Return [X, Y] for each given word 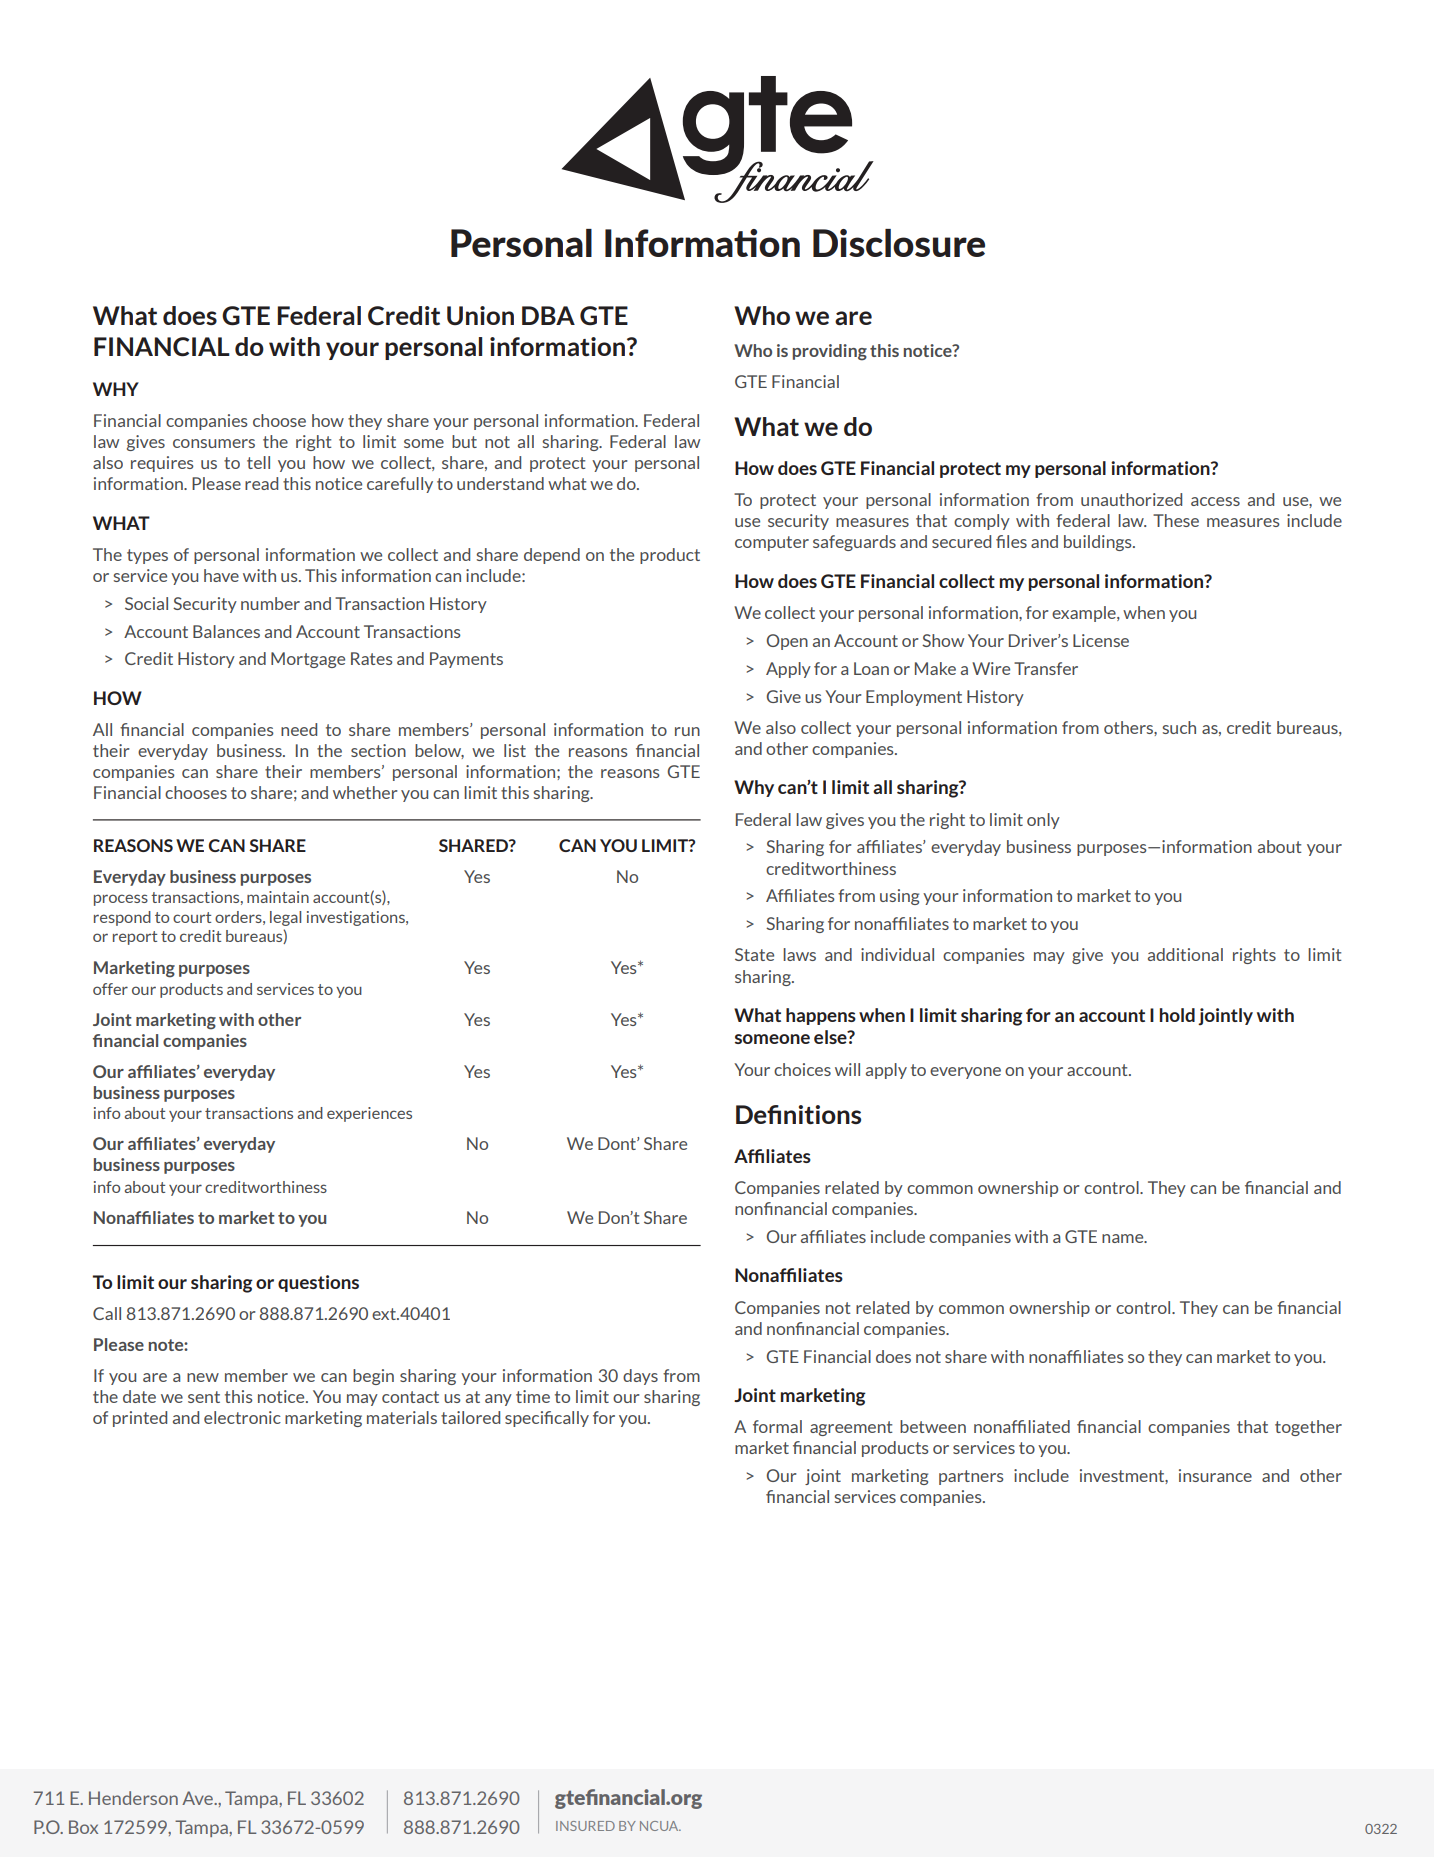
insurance [1215, 1475]
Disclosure [899, 243]
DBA [548, 315]
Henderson [133, 1798]
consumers [214, 443]
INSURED [585, 1826]
